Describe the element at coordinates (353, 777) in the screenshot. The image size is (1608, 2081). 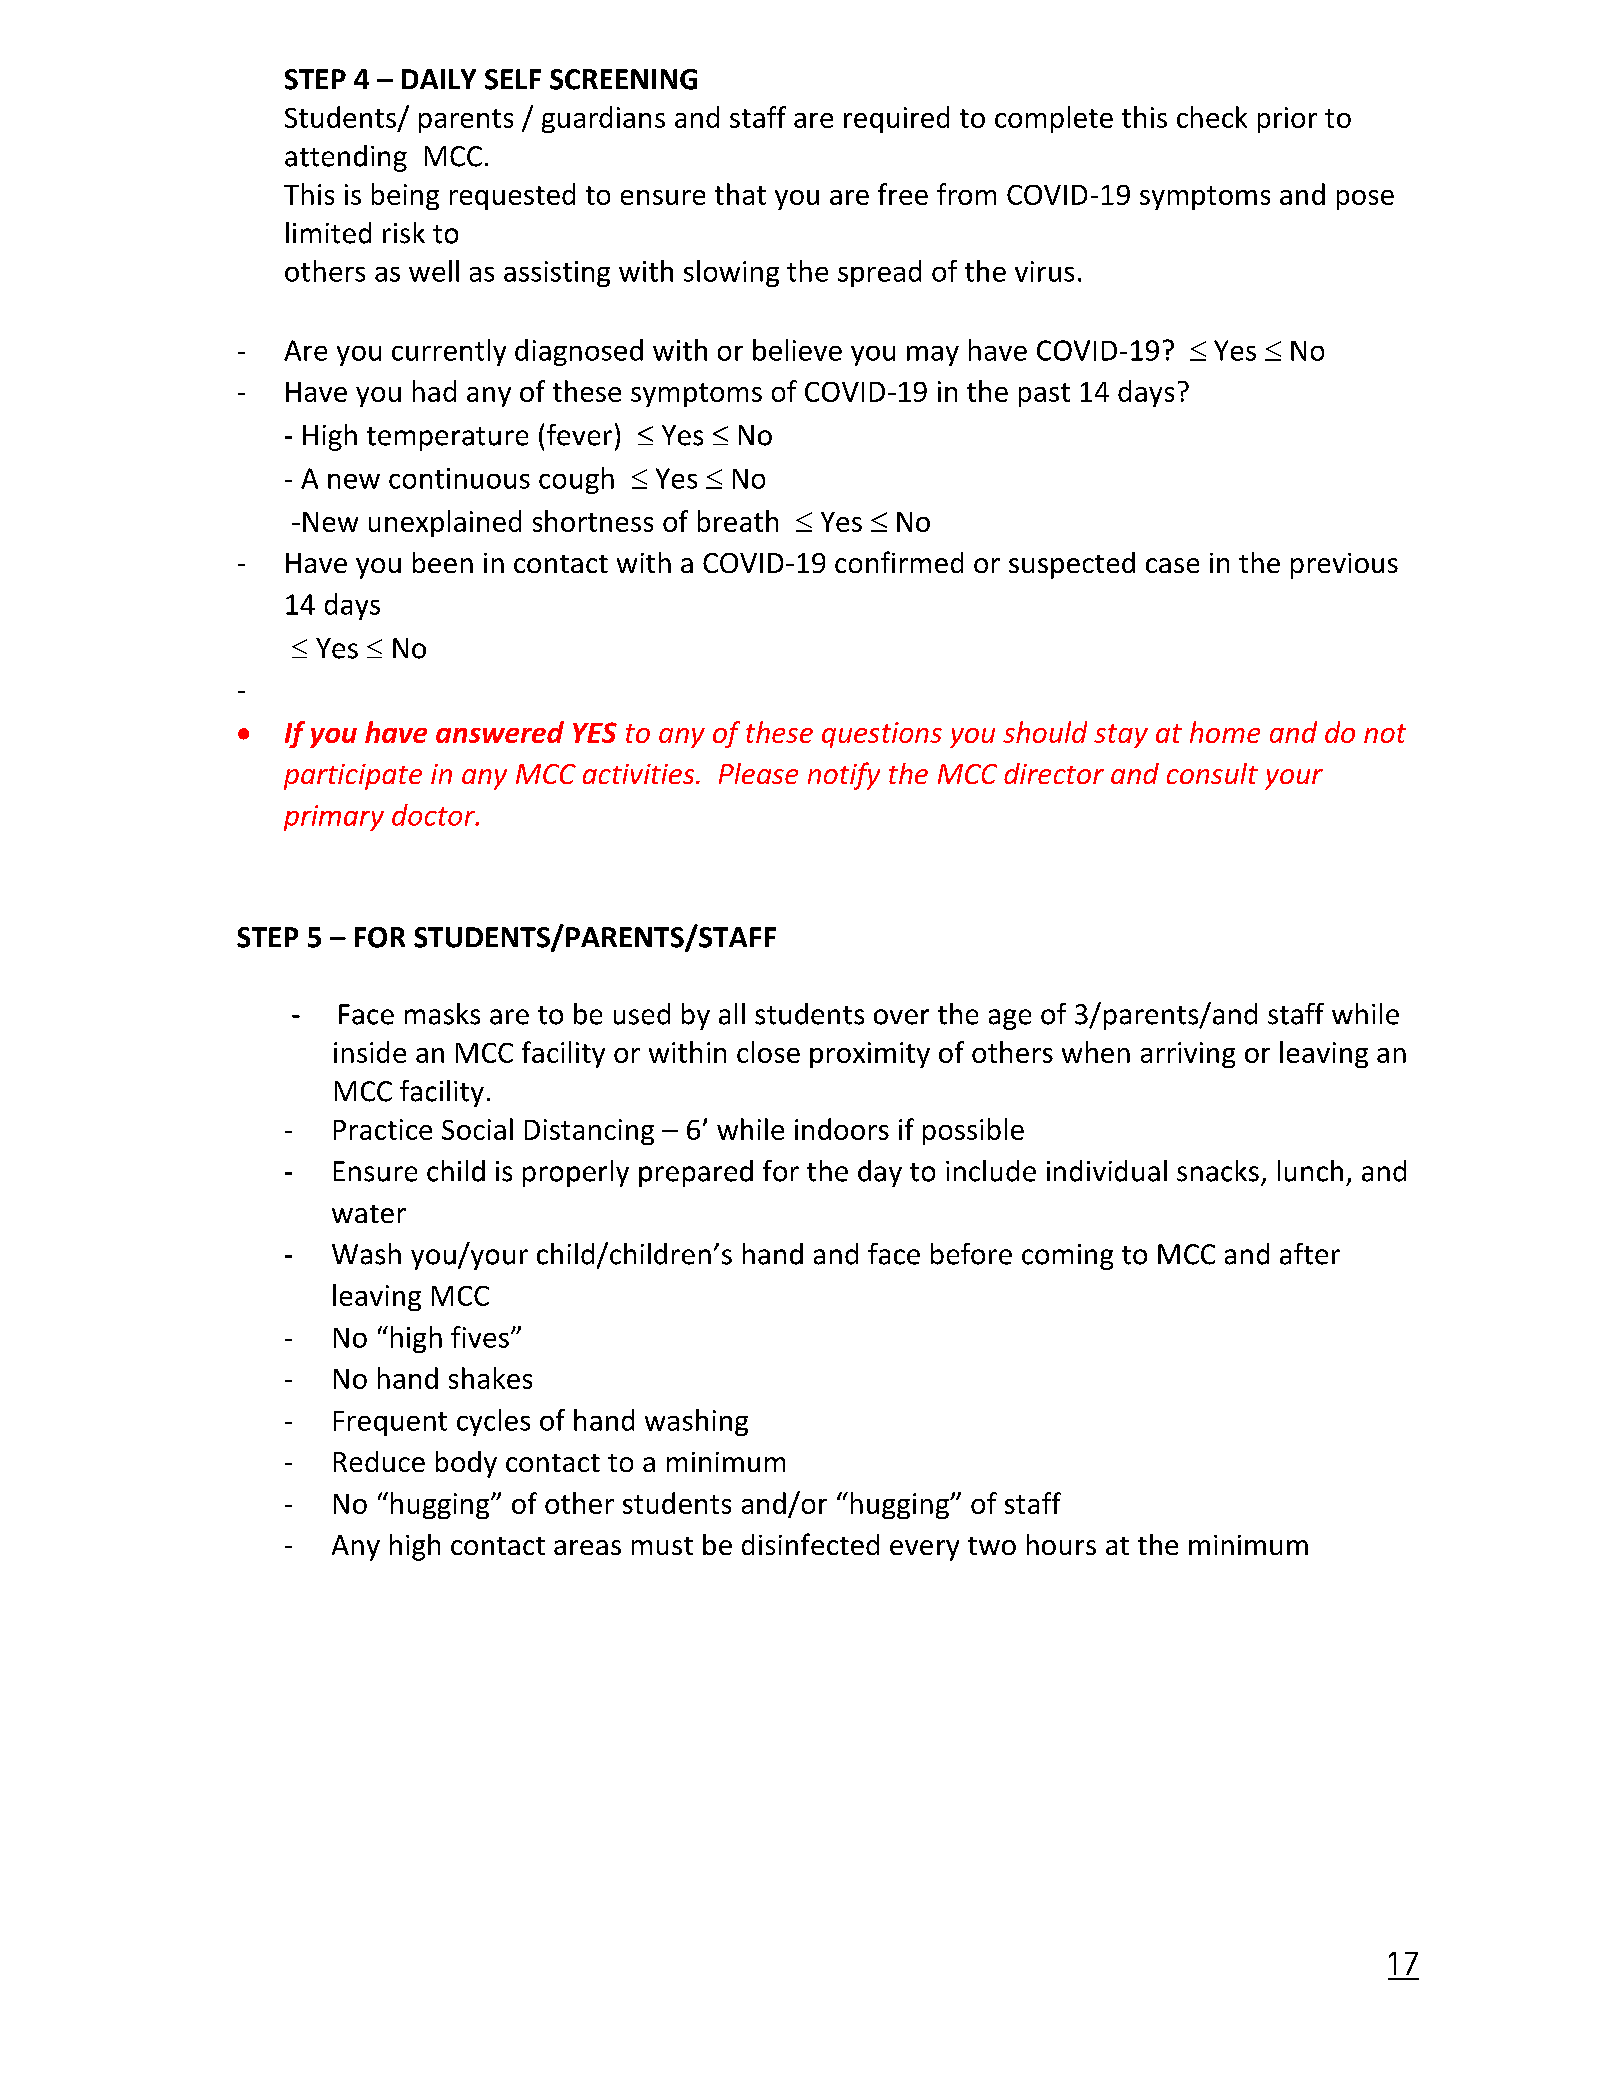
I see `participate` at that location.
